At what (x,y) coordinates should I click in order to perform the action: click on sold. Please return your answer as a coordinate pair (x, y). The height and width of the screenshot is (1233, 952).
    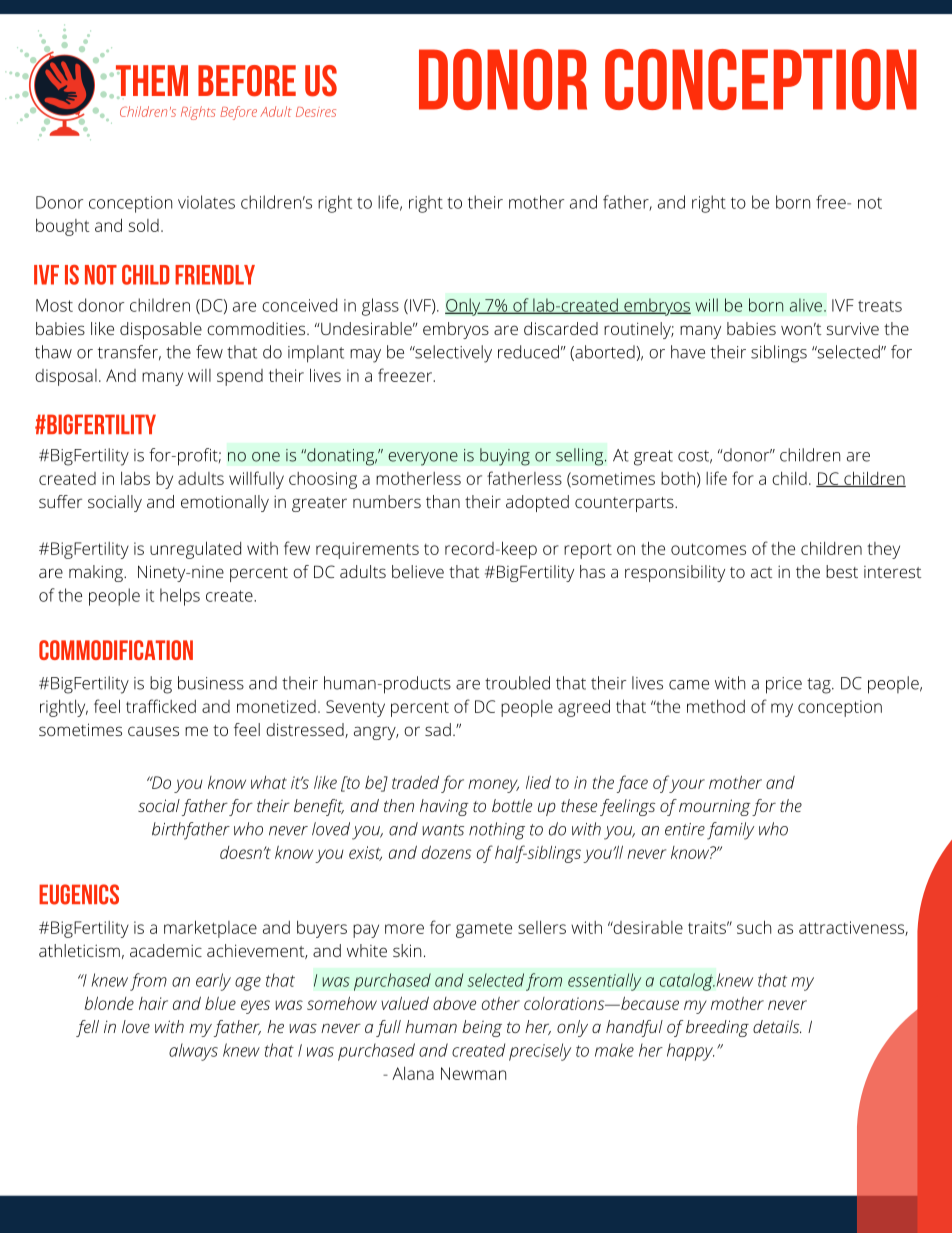
    Looking at the image, I should click on (144, 225).
